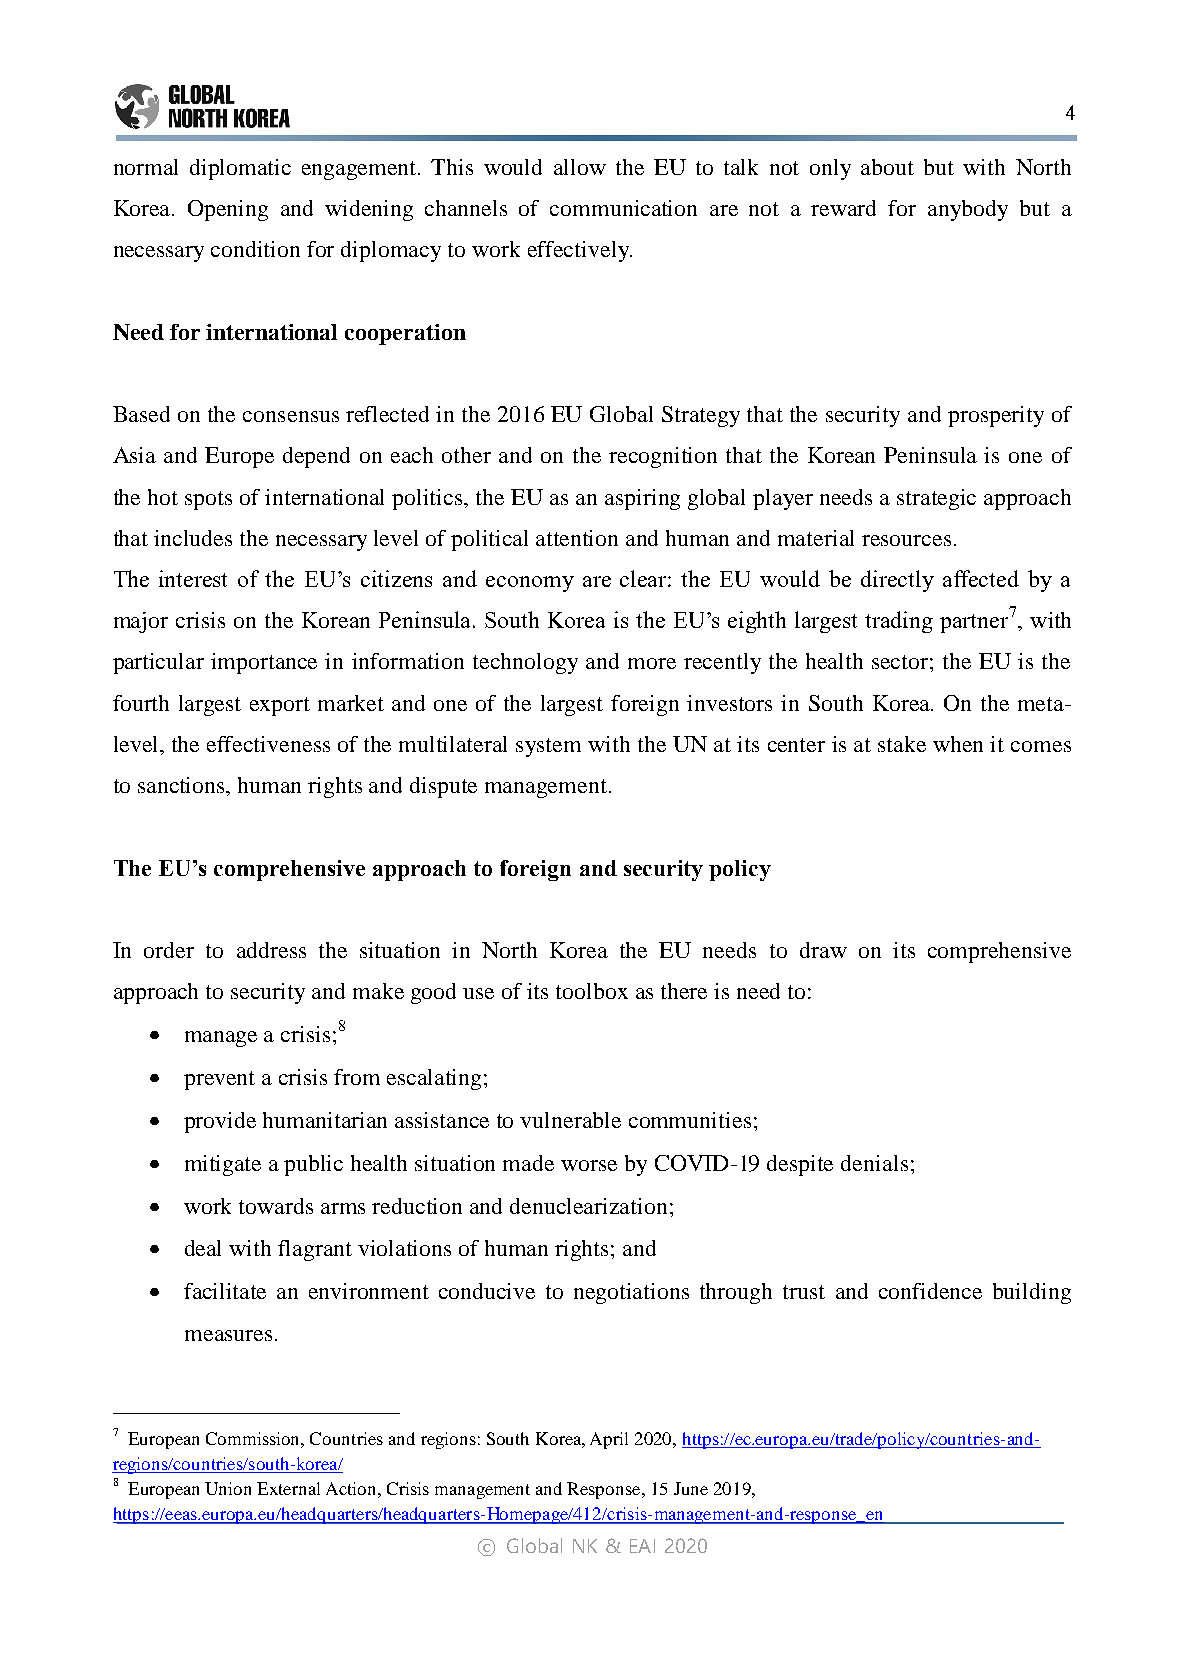  I want to click on April, so click(609, 1440).
